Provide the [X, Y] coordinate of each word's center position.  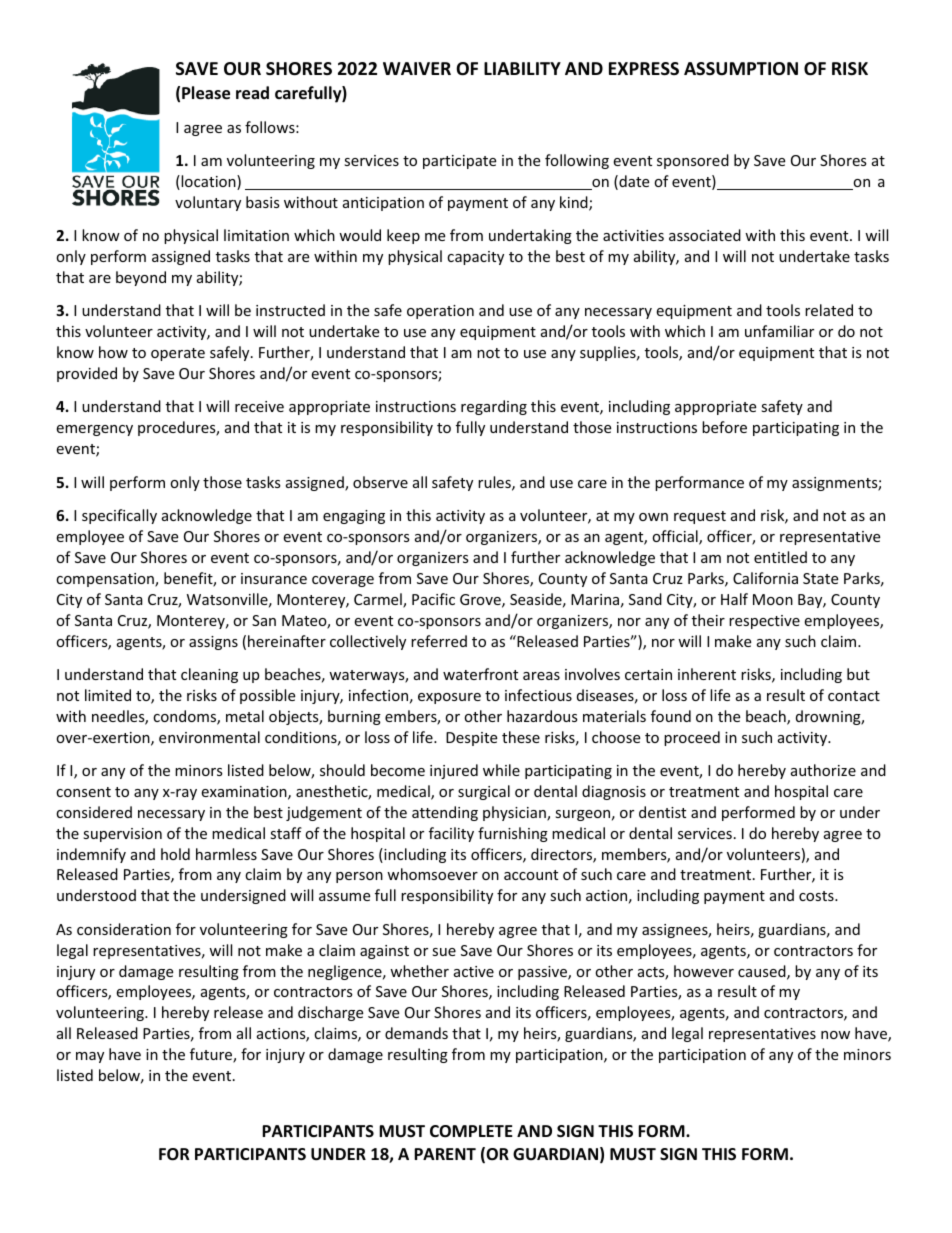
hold [175, 854]
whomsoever [432, 874]
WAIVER [417, 68]
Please [206, 93]
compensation [106, 580]
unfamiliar [779, 331]
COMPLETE [471, 1131]
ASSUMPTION [741, 69]
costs [817, 896]
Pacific [433, 599]
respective [764, 622]
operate [178, 354]
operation [440, 312]
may [90, 1057]
